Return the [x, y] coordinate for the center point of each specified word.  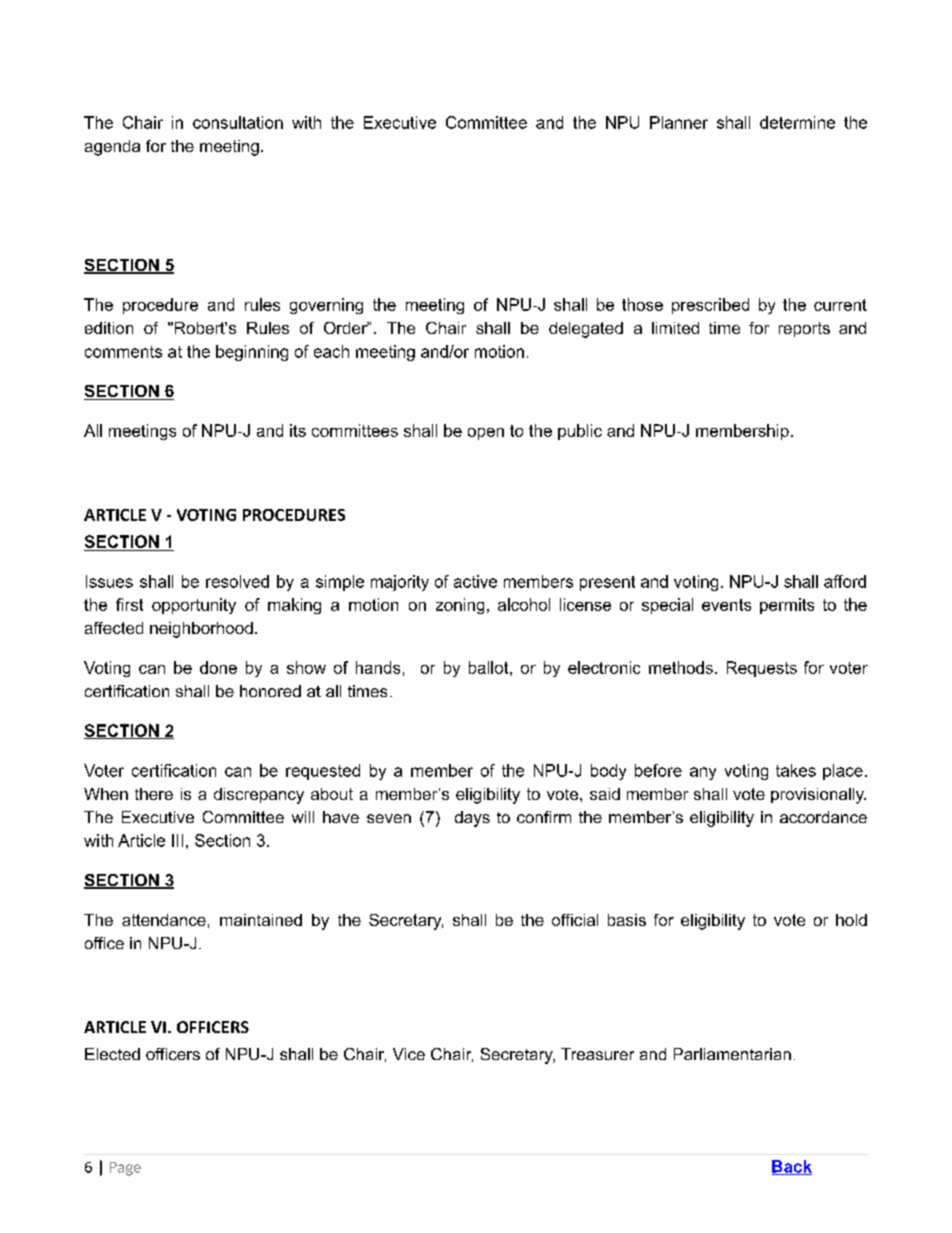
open [486, 434]
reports [804, 329]
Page [125, 1169]
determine [797, 122]
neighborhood [201, 630]
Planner [679, 122]
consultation [238, 122]
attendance [164, 920]
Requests [762, 669]
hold [851, 920]
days [472, 819]
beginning [252, 353]
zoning [460, 606]
